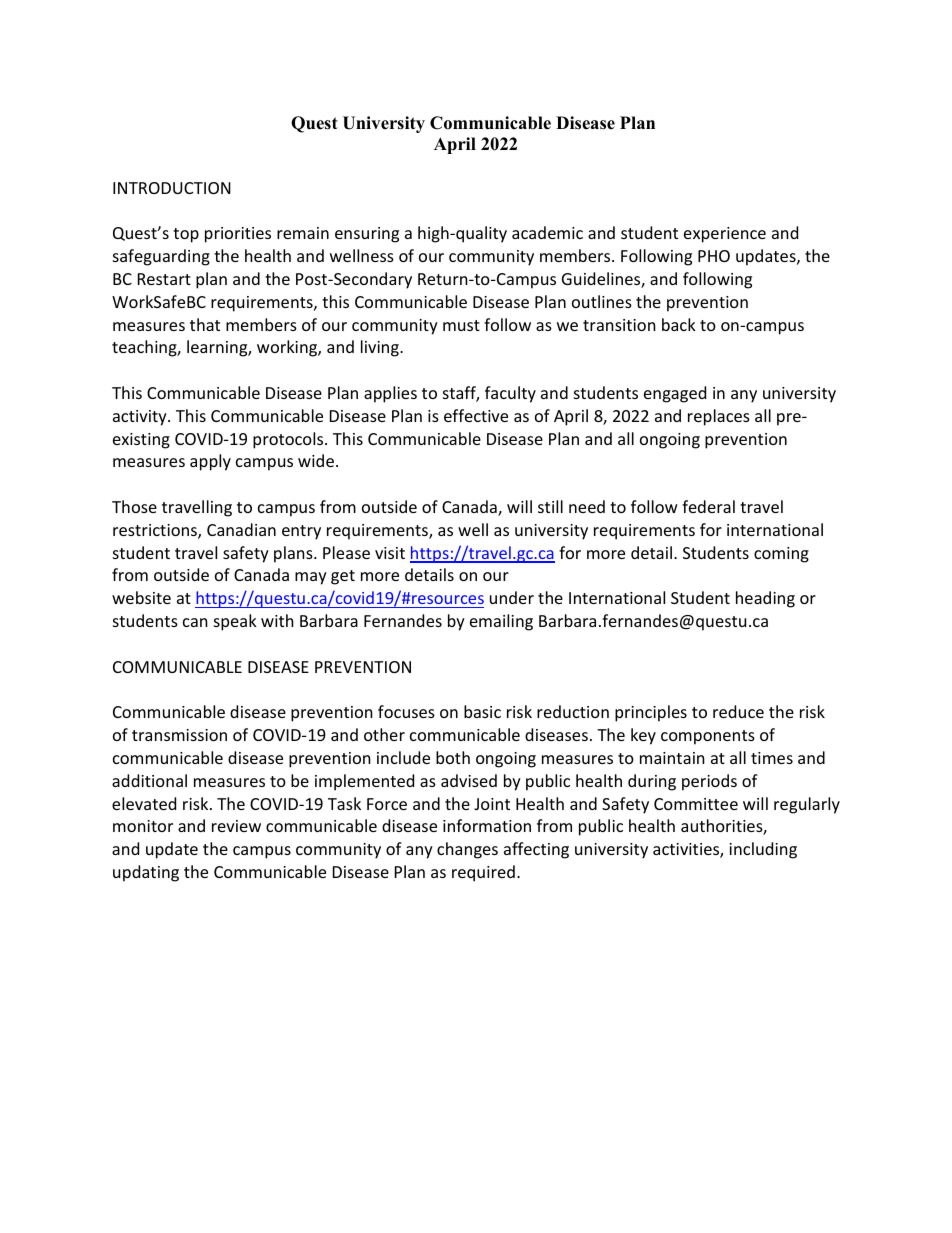 Image resolution: width=952 pixels, height=1233 pixels. I want to click on Canadian, so click(241, 529).
